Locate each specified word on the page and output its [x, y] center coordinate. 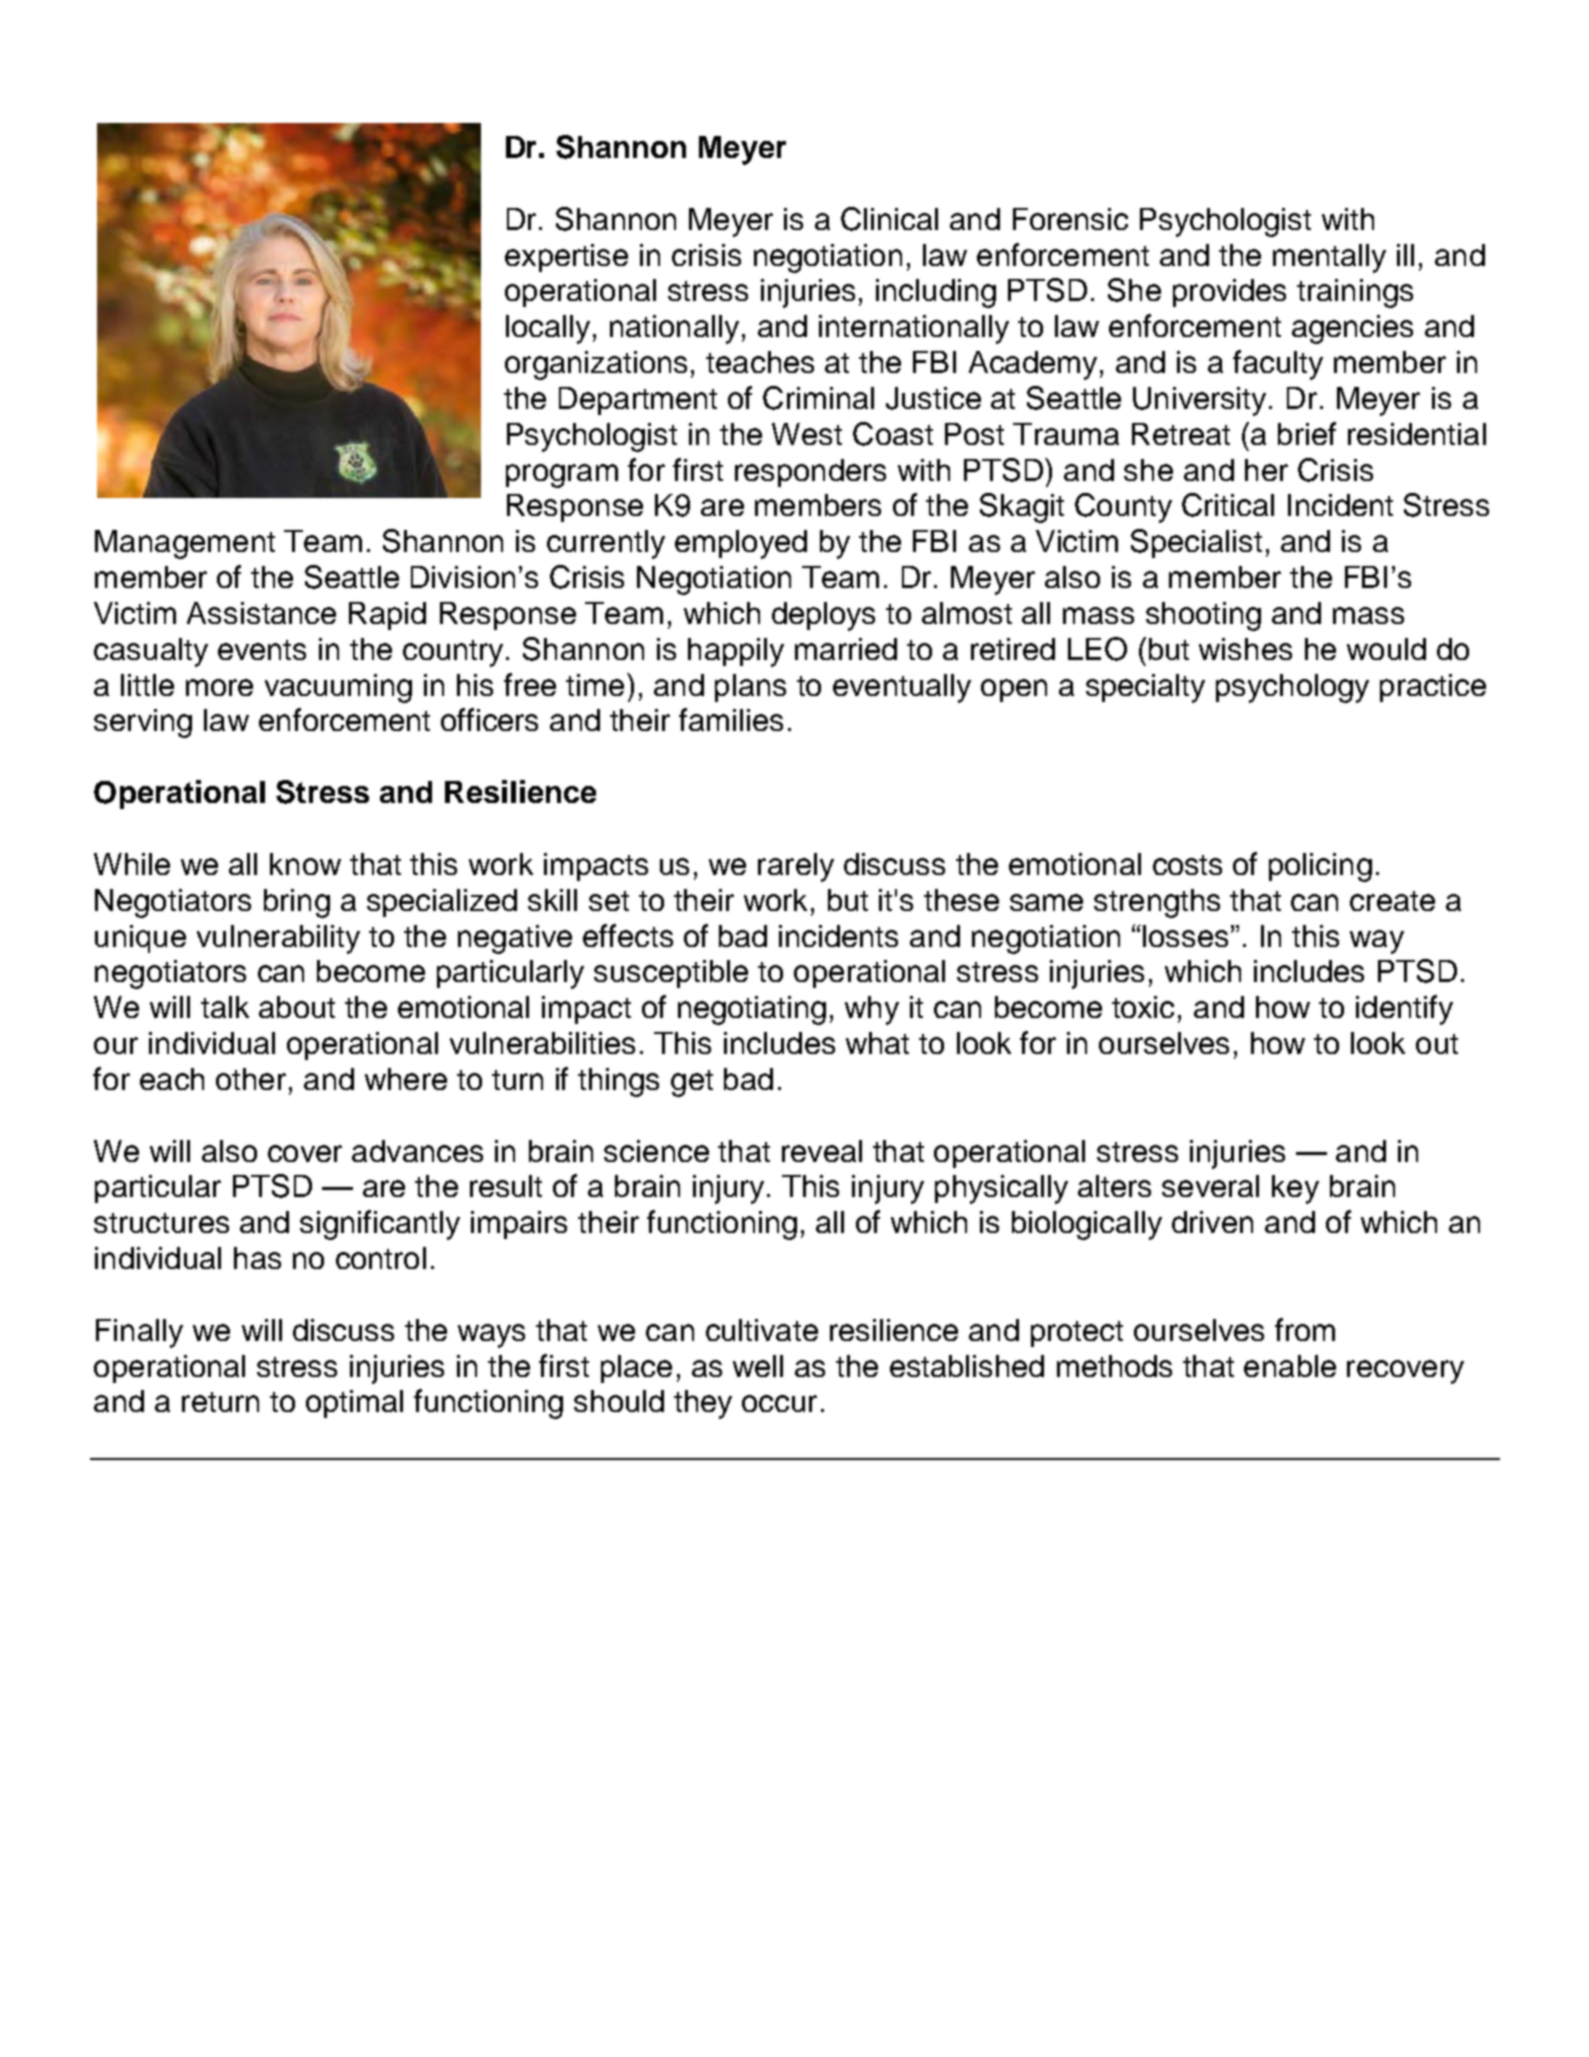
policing [1320, 867]
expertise [566, 258]
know [305, 864]
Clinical [889, 219]
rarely [796, 867]
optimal [354, 1404]
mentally [1329, 258]
